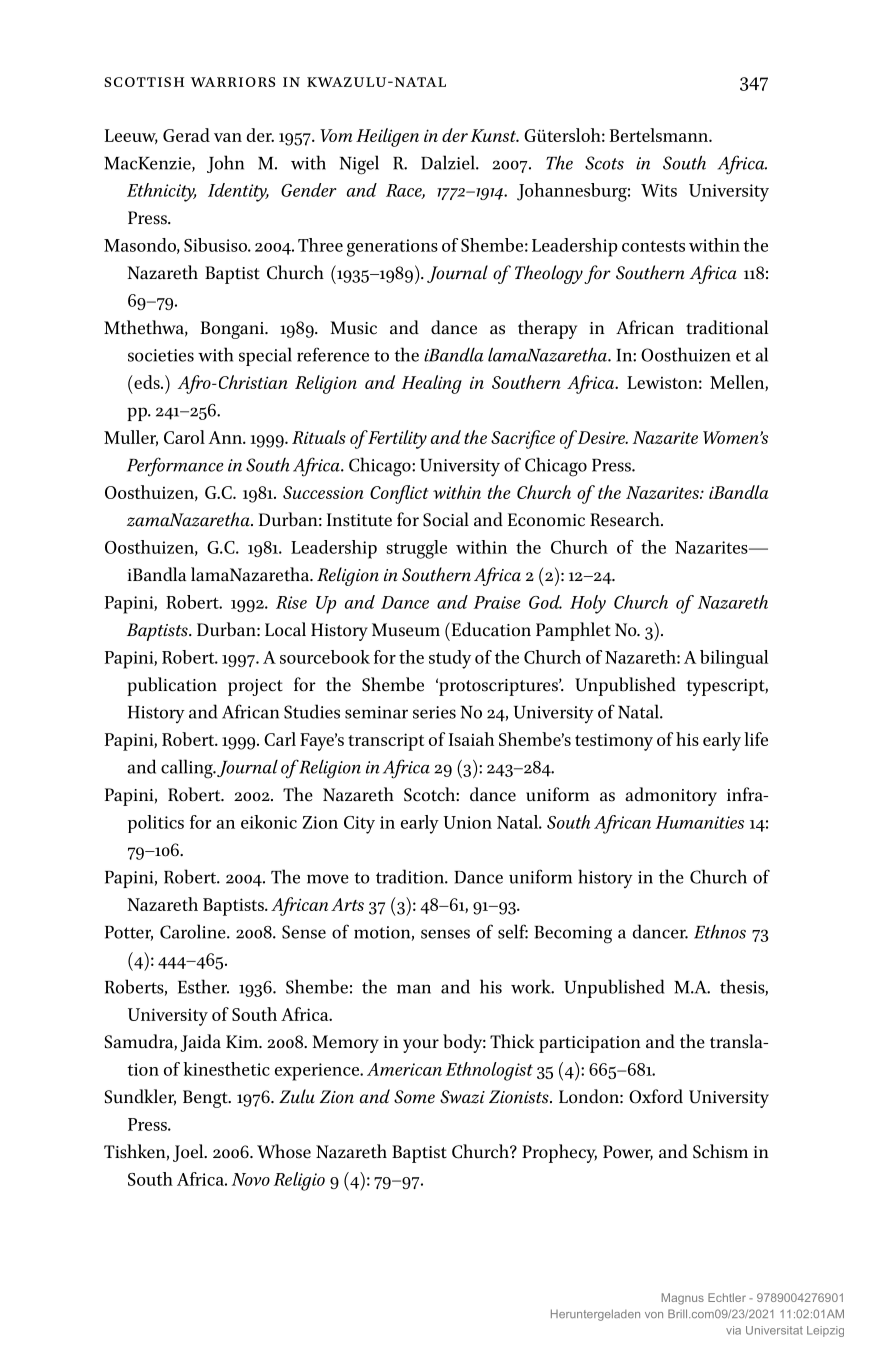 The width and height of the screenshot is (896, 1359). I want to click on contests, so click(653, 246).
